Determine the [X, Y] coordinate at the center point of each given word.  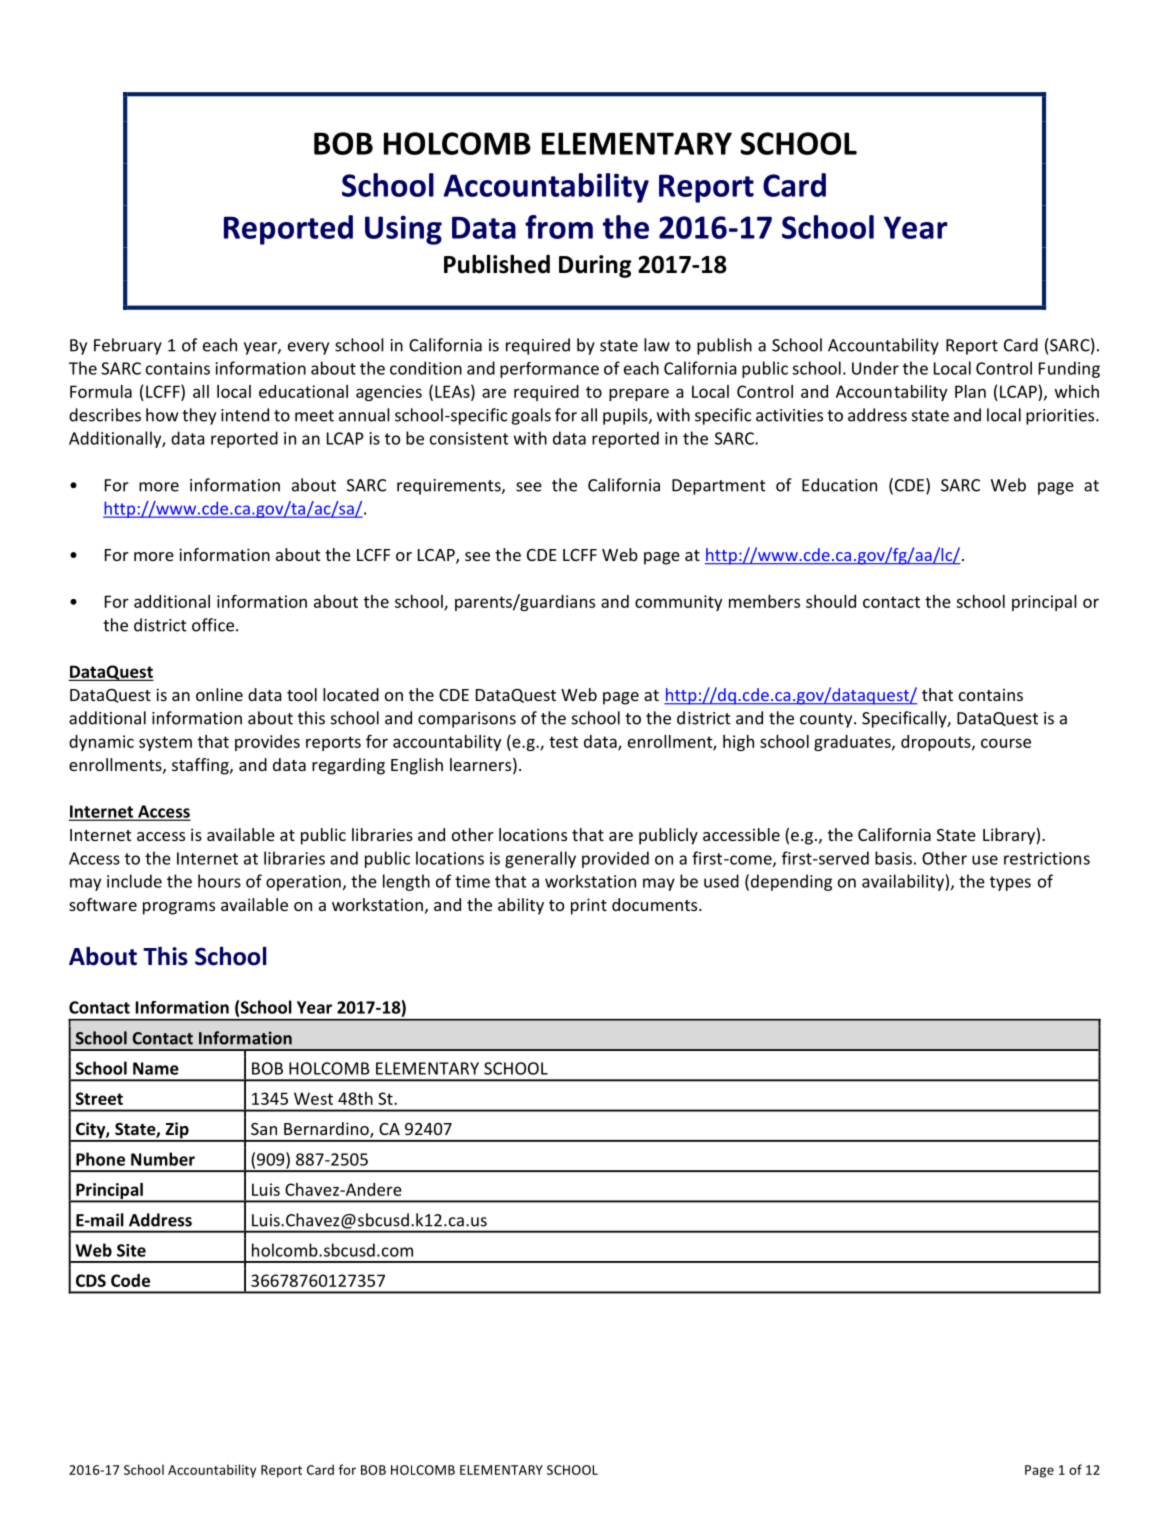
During [595, 266]
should [831, 601]
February [128, 346]
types [1010, 883]
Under [875, 368]
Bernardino [327, 1130]
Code [130, 1280]
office [214, 625]
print [589, 906]
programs [179, 908]
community [678, 603]
